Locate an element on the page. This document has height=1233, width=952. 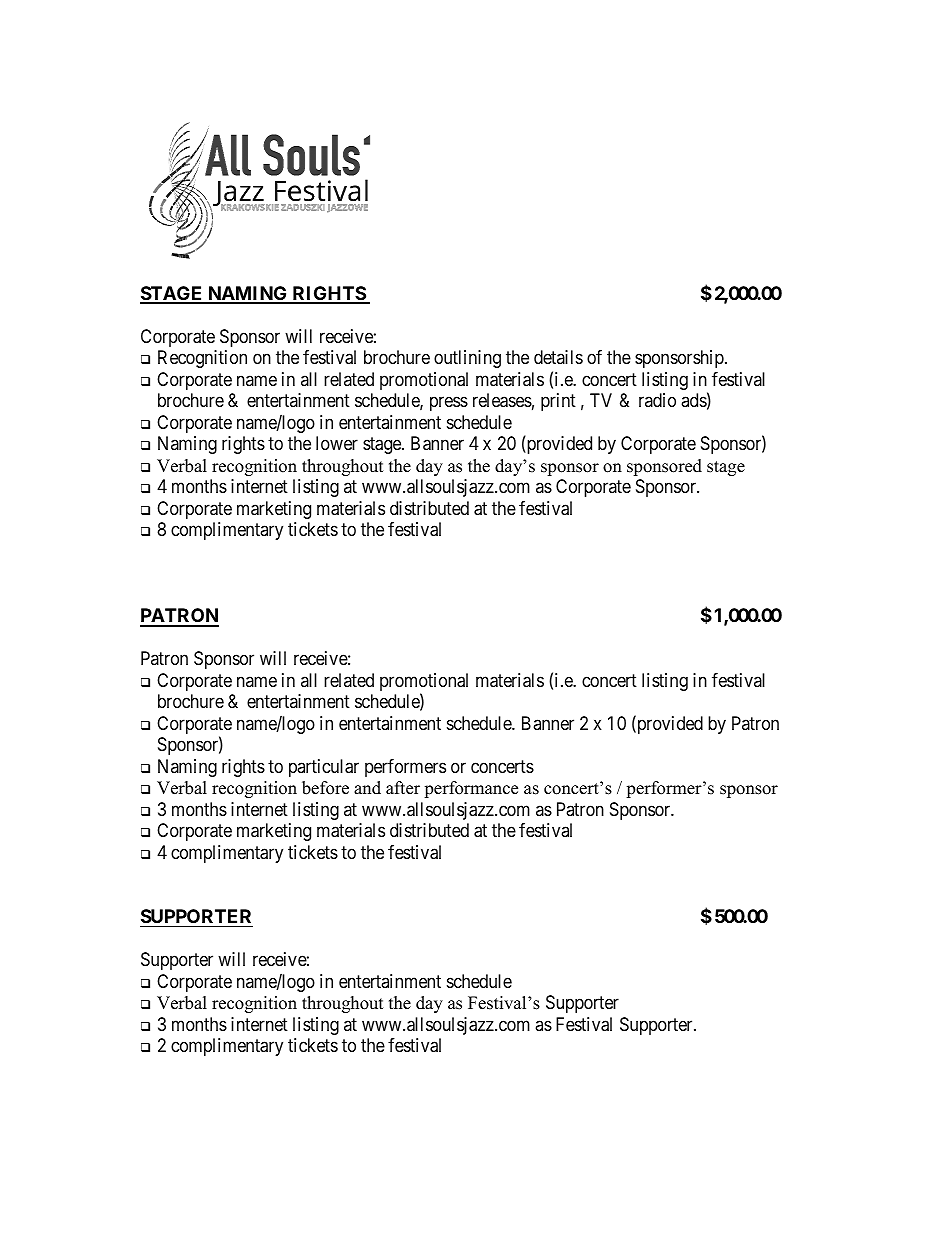
particular is located at coordinates (324, 768).
